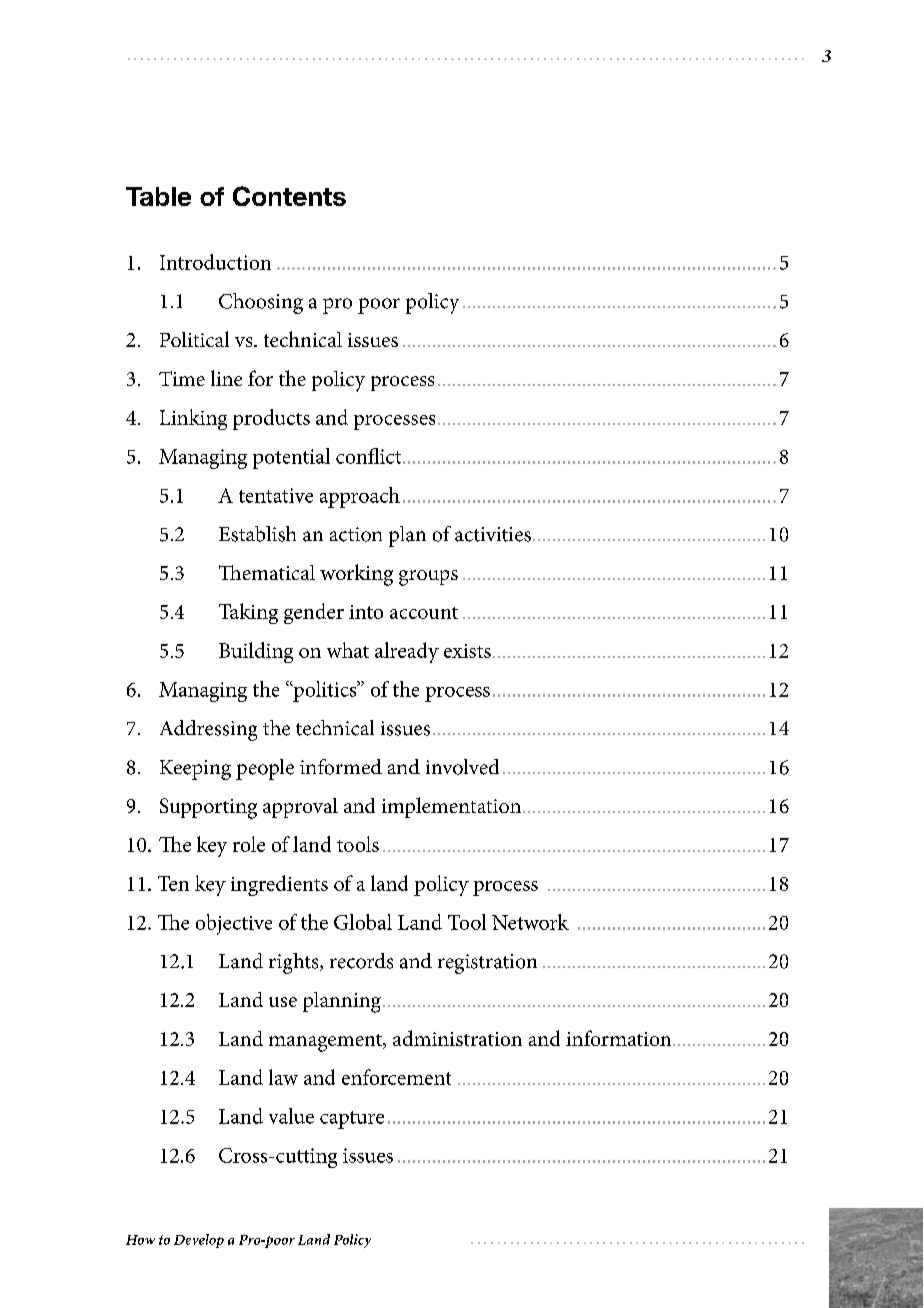 The height and width of the screenshot is (1308, 924). What do you see at coordinates (291, 1116) in the screenshot?
I see `value` at bounding box center [291, 1116].
